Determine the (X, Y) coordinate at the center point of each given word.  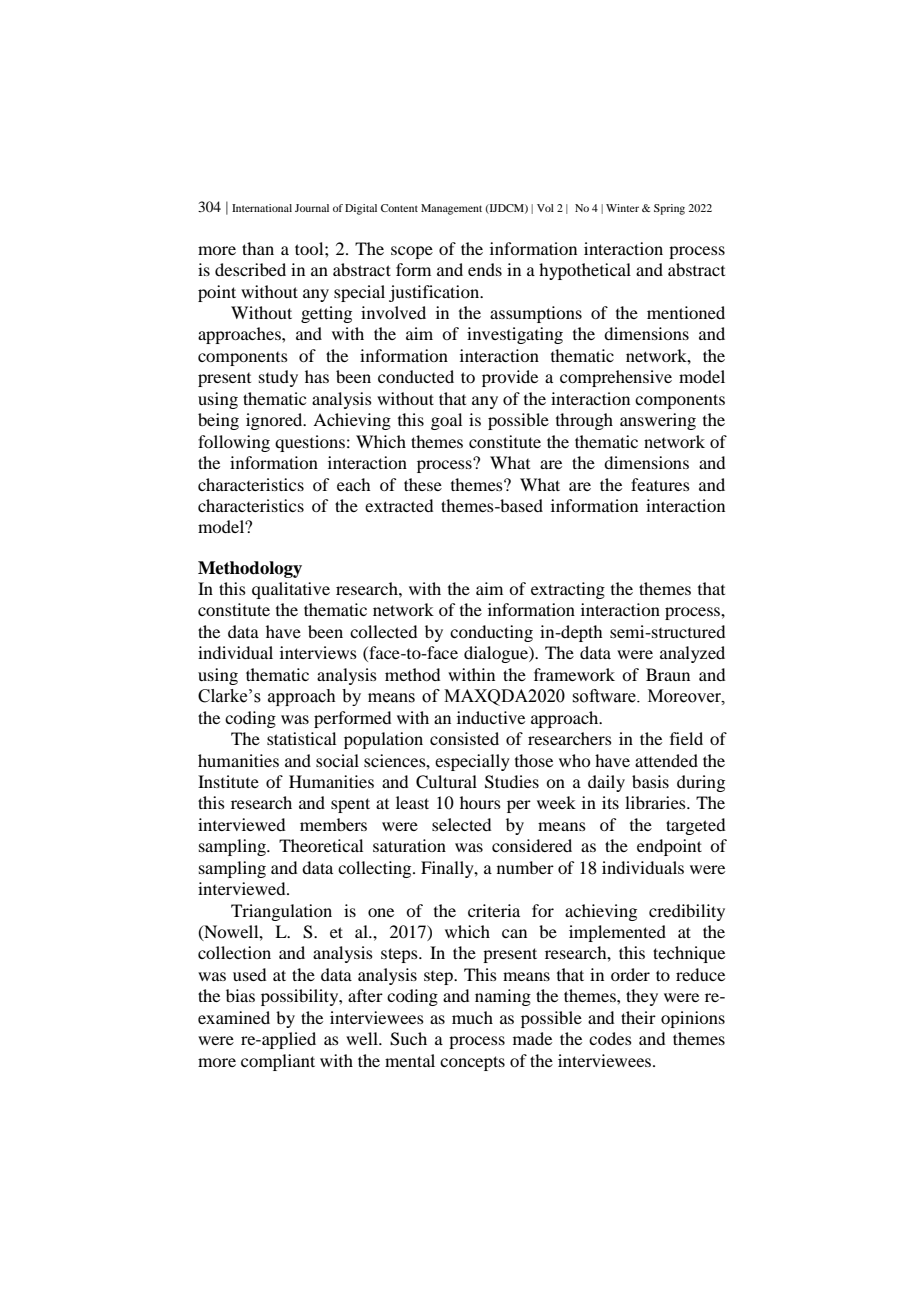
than (258, 248)
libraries (656, 802)
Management (451, 209)
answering (658, 421)
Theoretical (321, 845)
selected (461, 824)
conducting (491, 633)
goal (446, 421)
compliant (278, 1062)
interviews (318, 652)
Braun (668, 674)
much (472, 1017)
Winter (622, 208)
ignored (275, 421)
